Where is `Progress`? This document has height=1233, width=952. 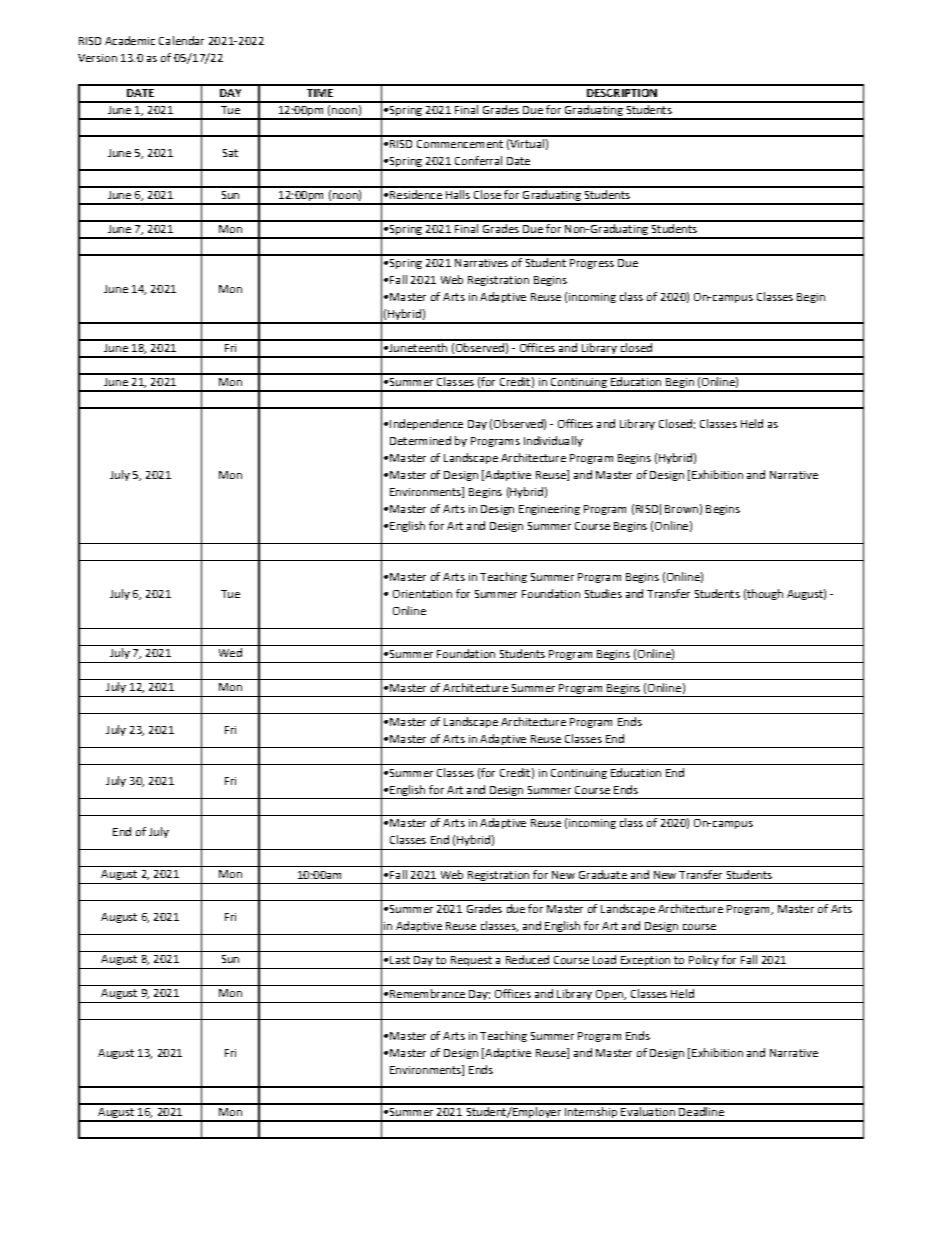 Progress is located at coordinates (592, 264).
